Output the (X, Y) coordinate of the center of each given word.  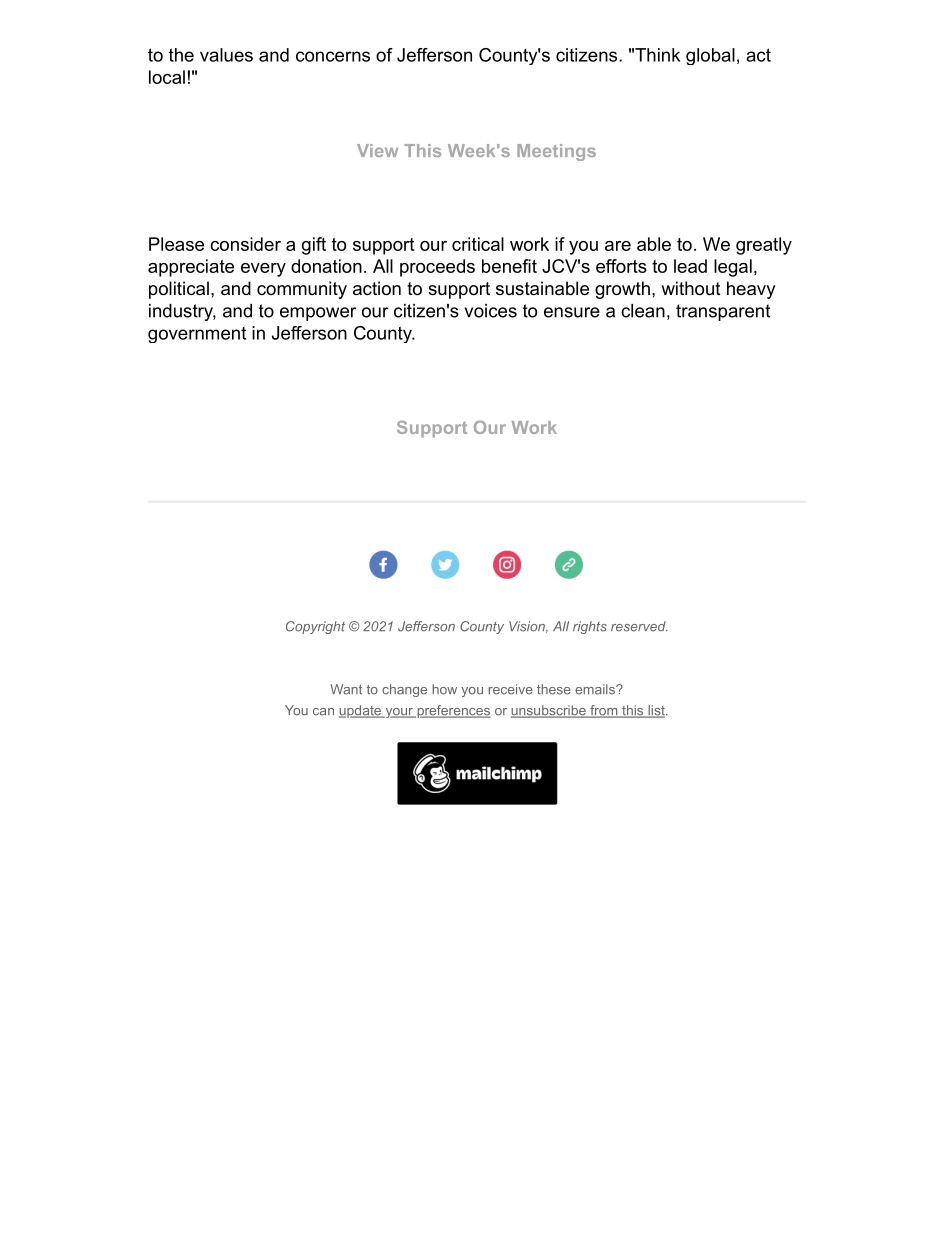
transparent (723, 312)
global (710, 56)
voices (491, 311)
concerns (333, 56)
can (323, 712)
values (226, 55)
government (197, 335)
